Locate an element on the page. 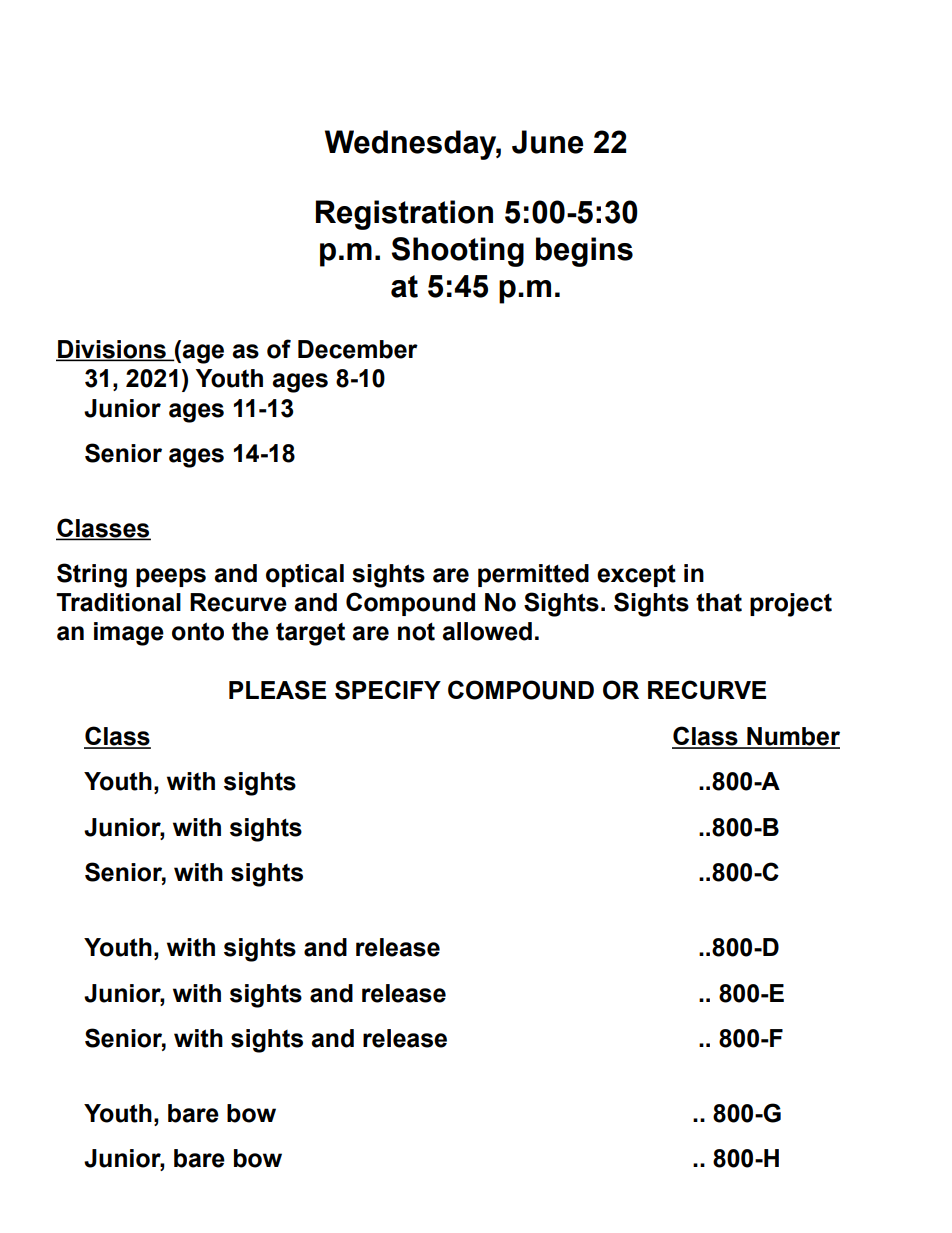 Image resolution: width=952 pixels, height=1233 pixels. Divisions is located at coordinates (112, 350).
